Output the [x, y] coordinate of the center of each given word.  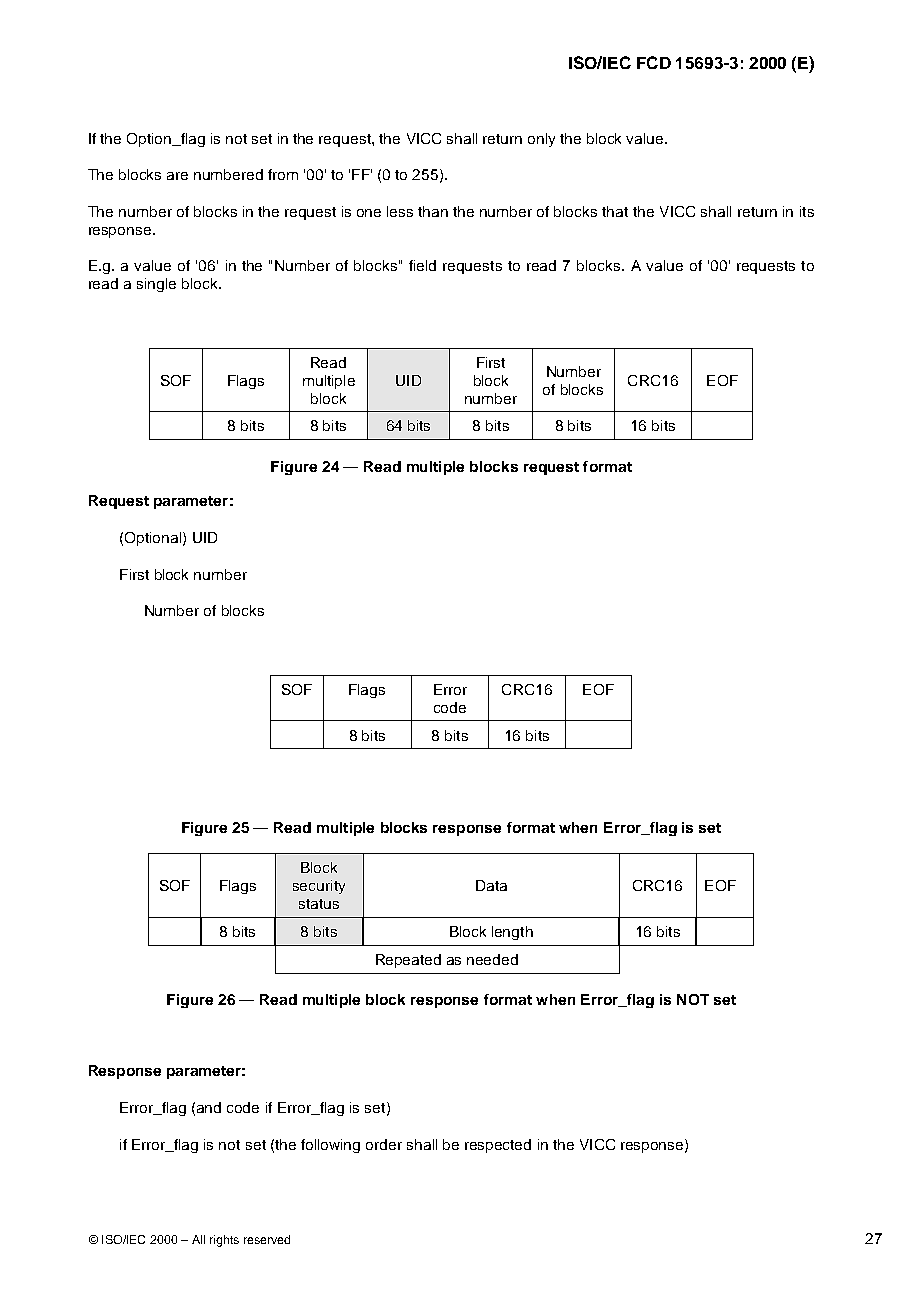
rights [224, 1241]
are [177, 176]
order [384, 1144]
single [156, 285]
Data [491, 885]
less [400, 211]
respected [498, 1146]
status [319, 904]
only [541, 140]
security [319, 887]
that [615, 211]
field [422, 265]
